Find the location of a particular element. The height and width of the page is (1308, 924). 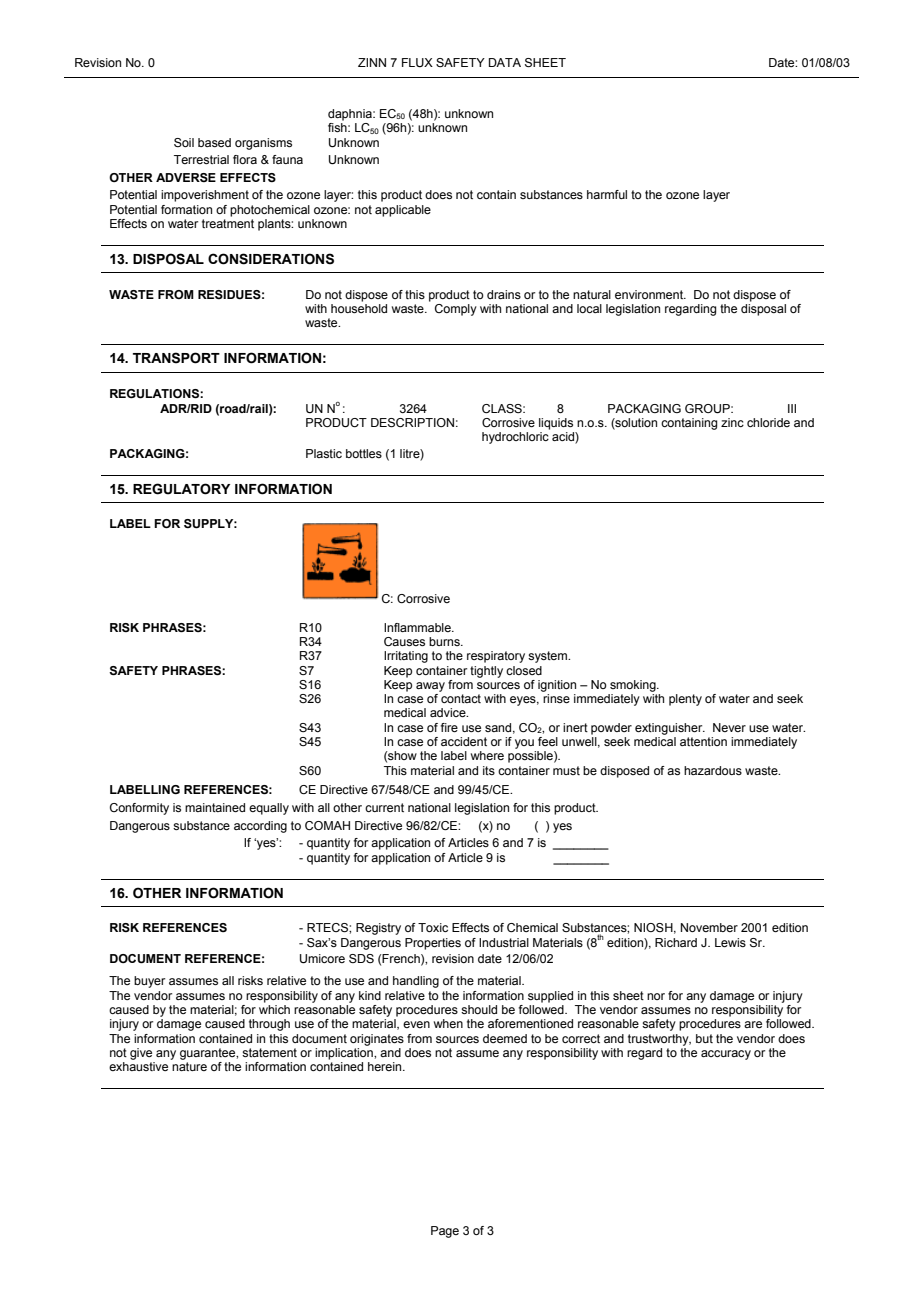

based is located at coordinates (214, 142).
